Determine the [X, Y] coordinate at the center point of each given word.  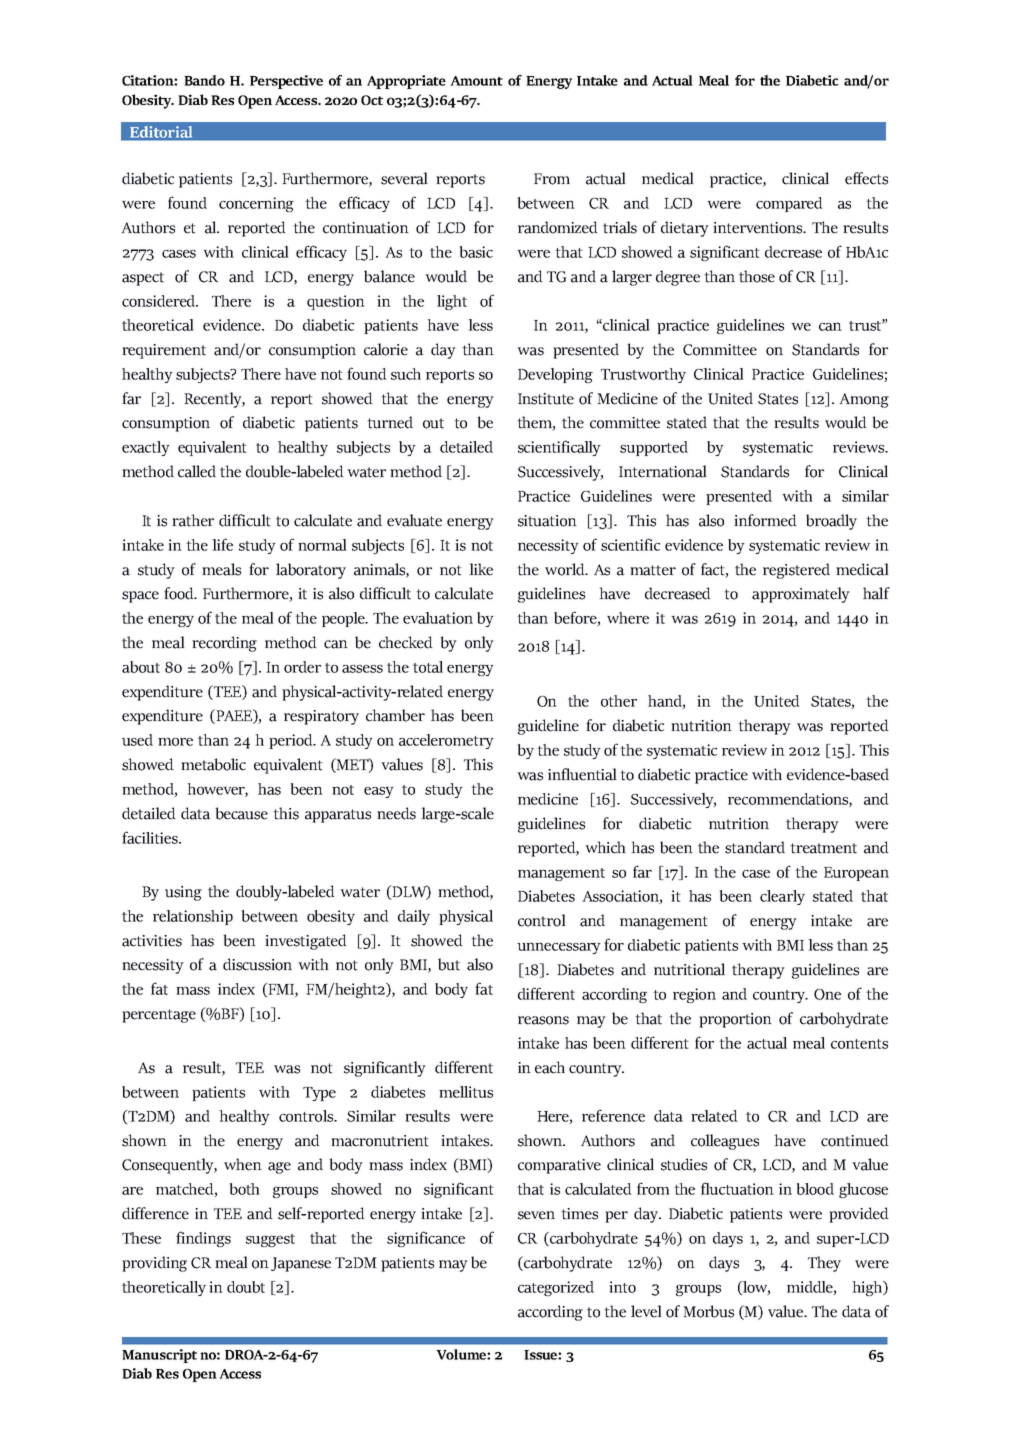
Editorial [162, 132]
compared [789, 204]
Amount [476, 81]
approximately [801, 595]
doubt [246, 1287]
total [428, 667]
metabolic [213, 764]
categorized [556, 1288]
